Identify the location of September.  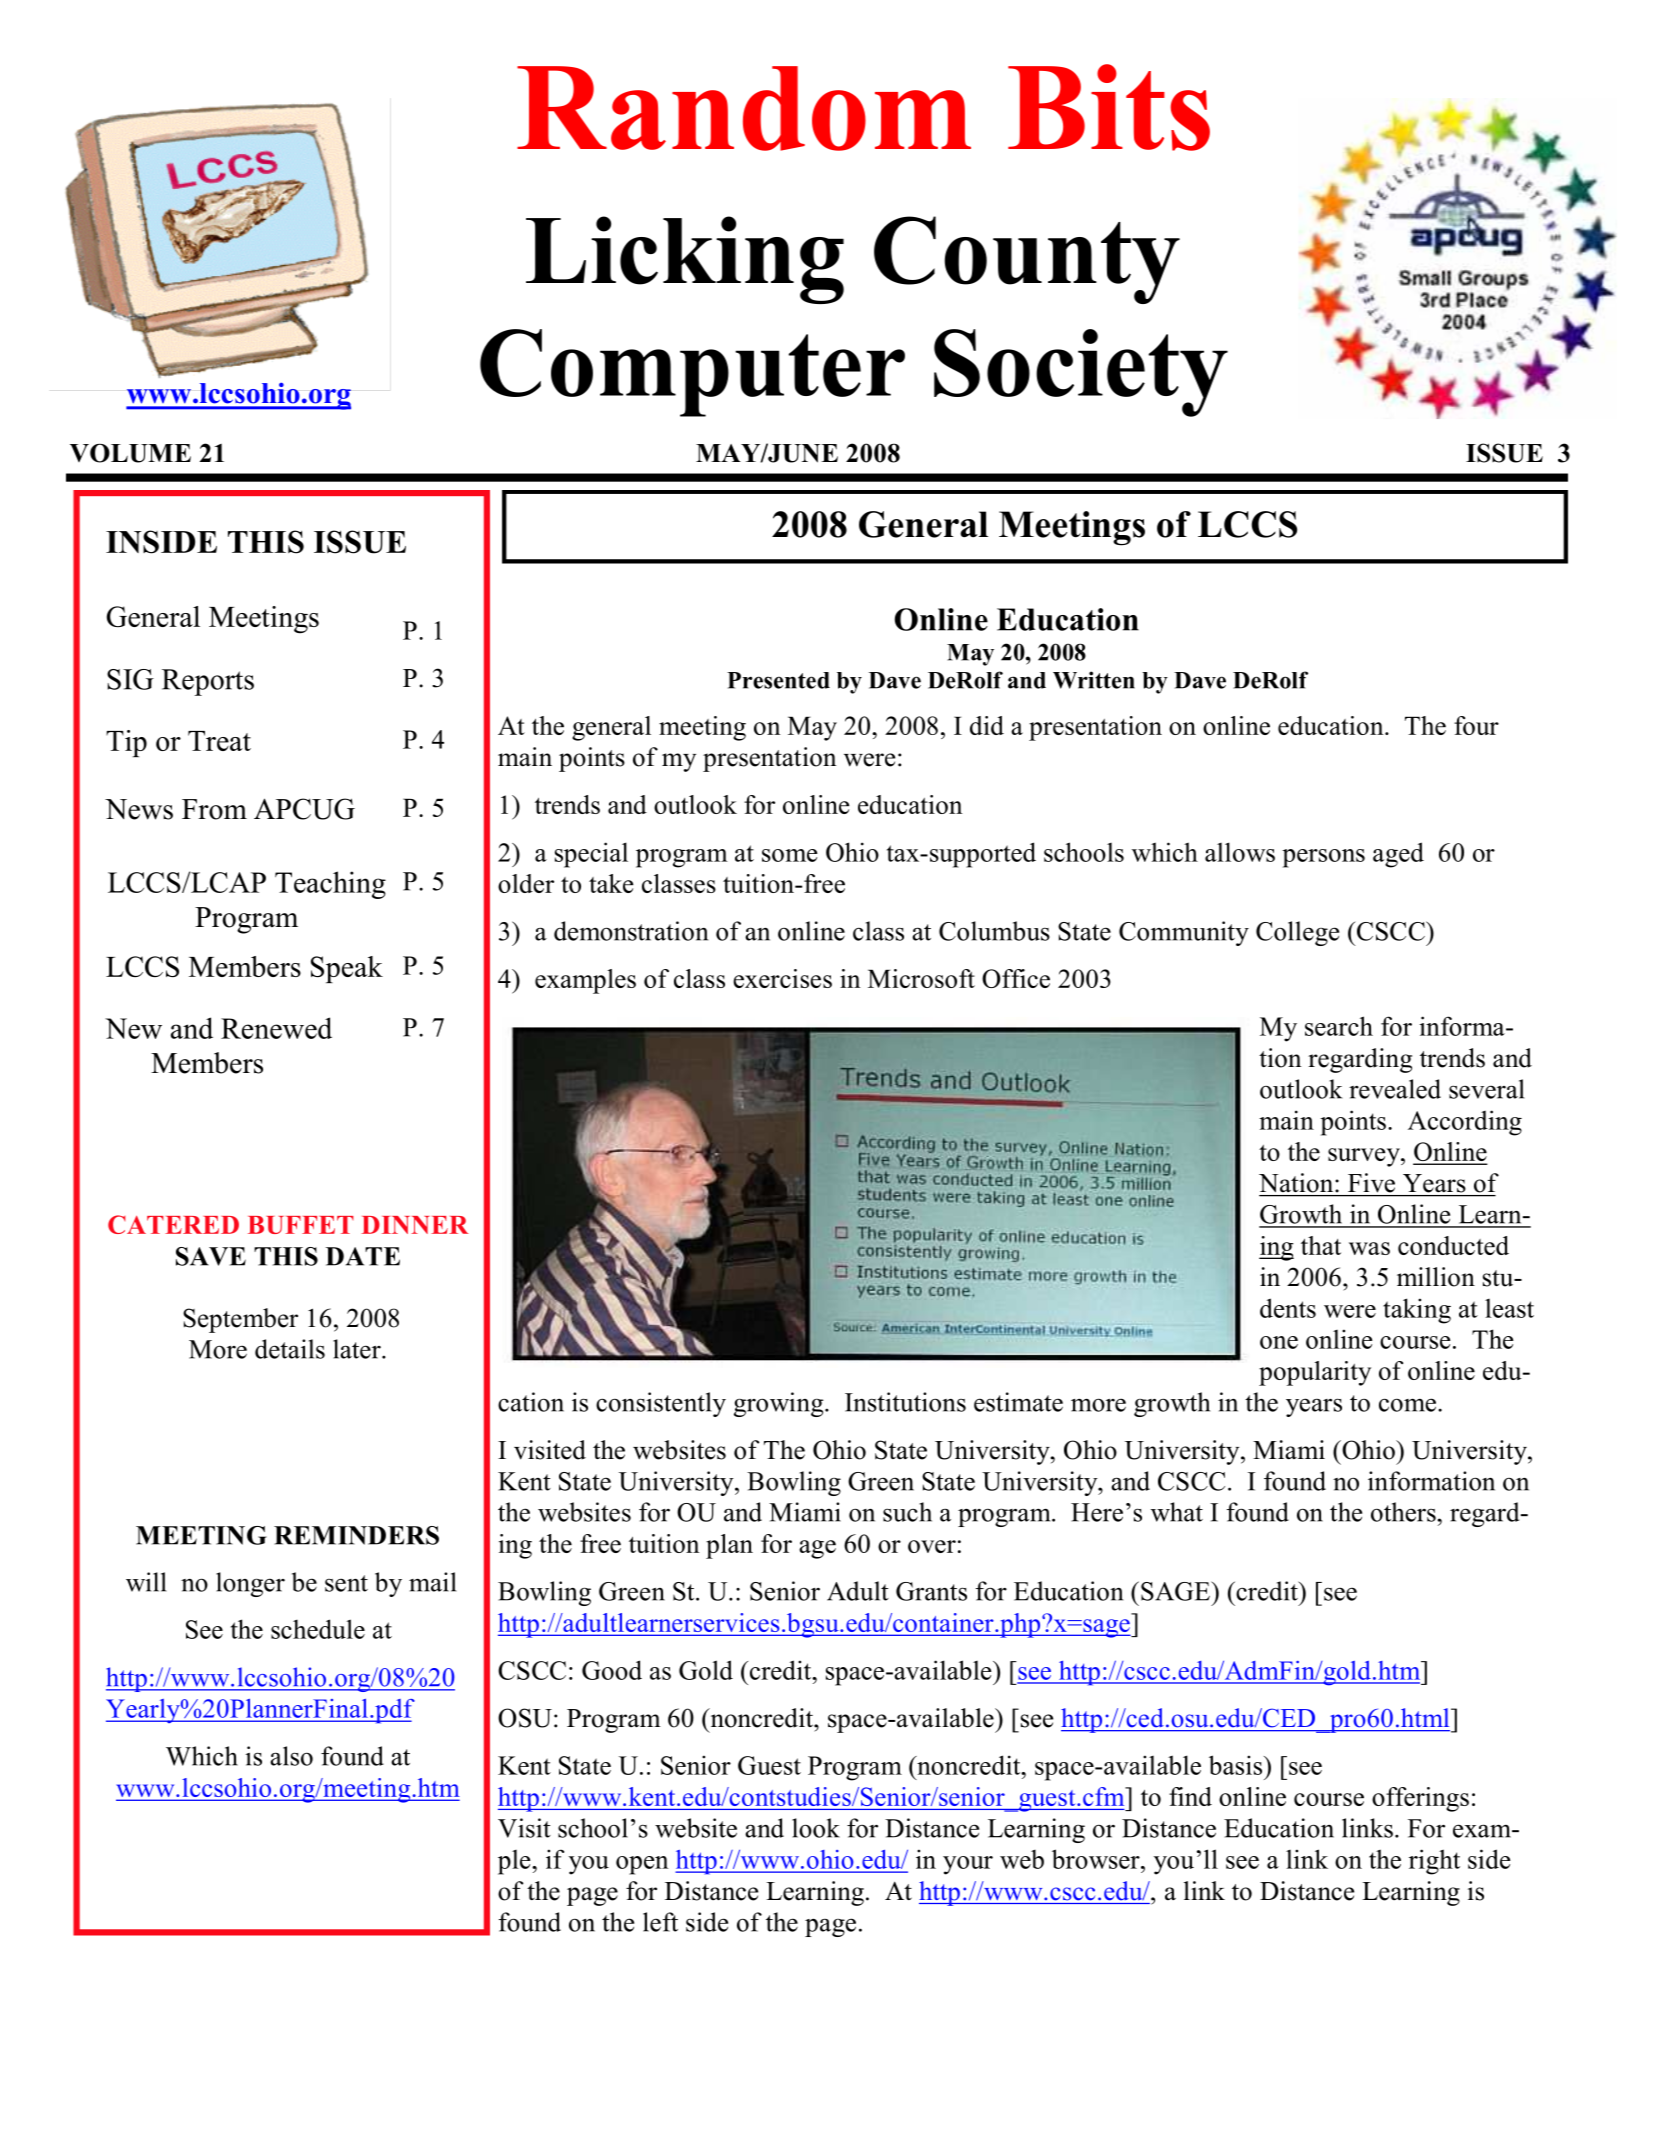
(240, 1320).
